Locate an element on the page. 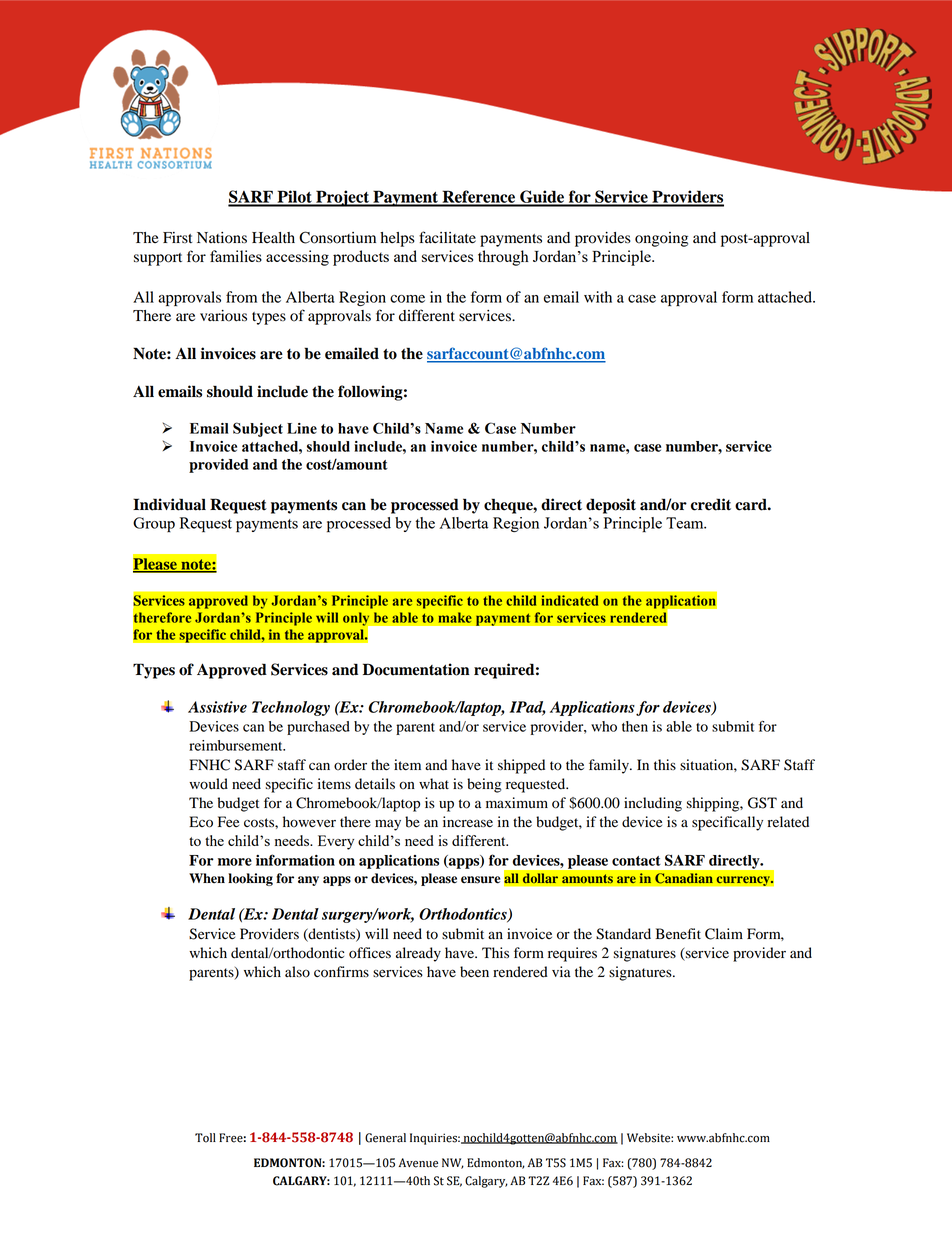 This page has height=1233, width=952. increase is located at coordinates (468, 822).
